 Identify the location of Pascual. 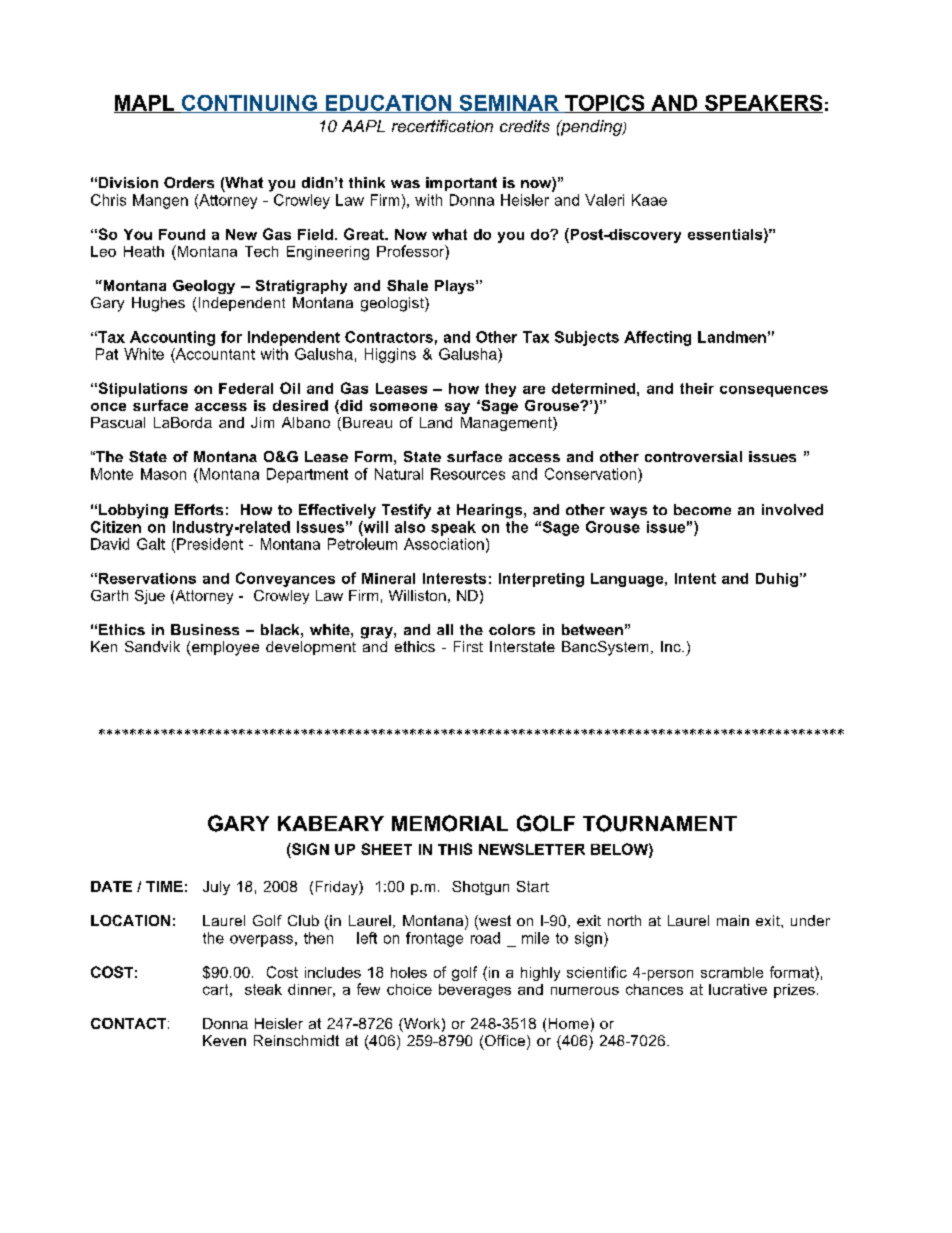
(118, 422).
